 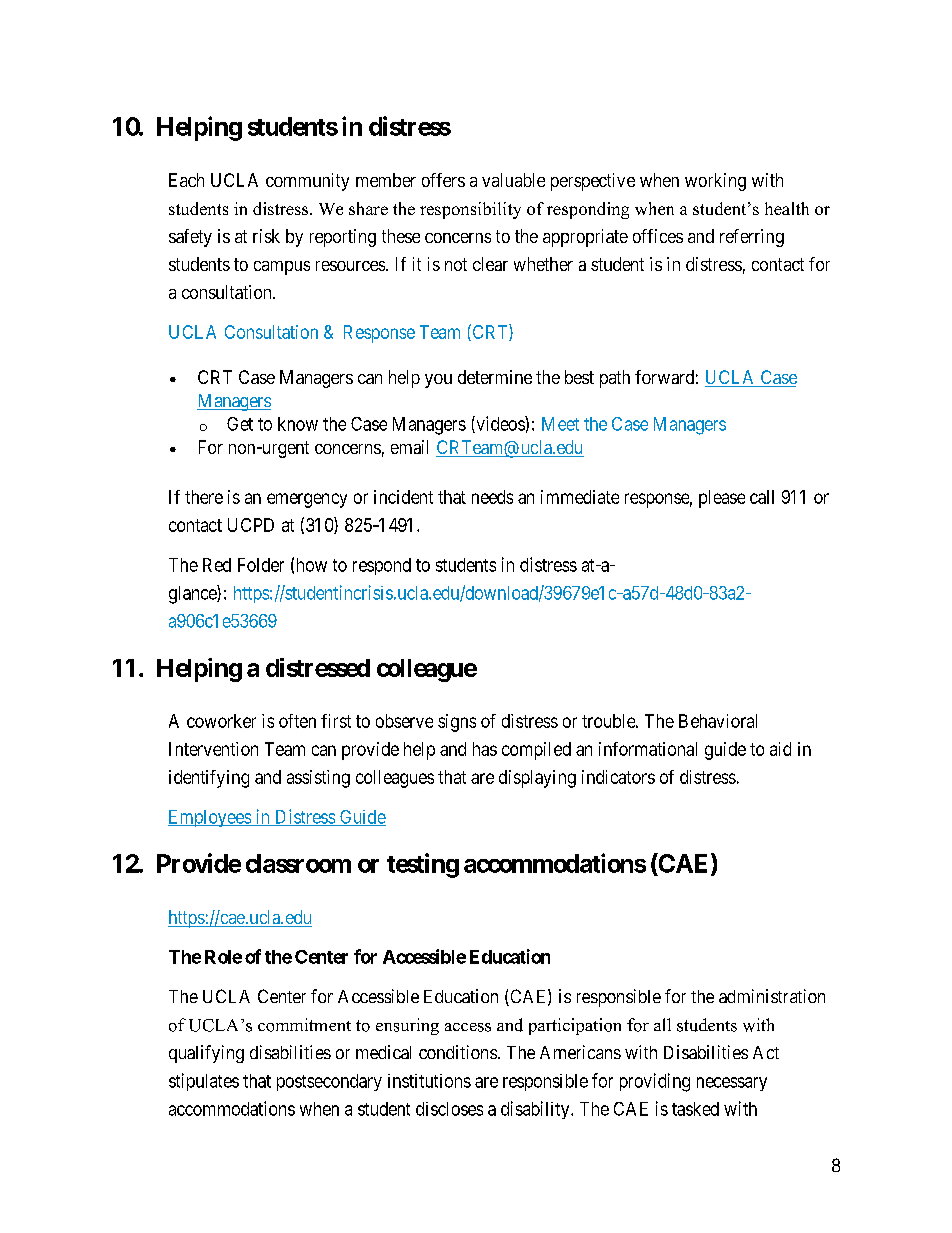 I want to click on risk, so click(x=266, y=236).
